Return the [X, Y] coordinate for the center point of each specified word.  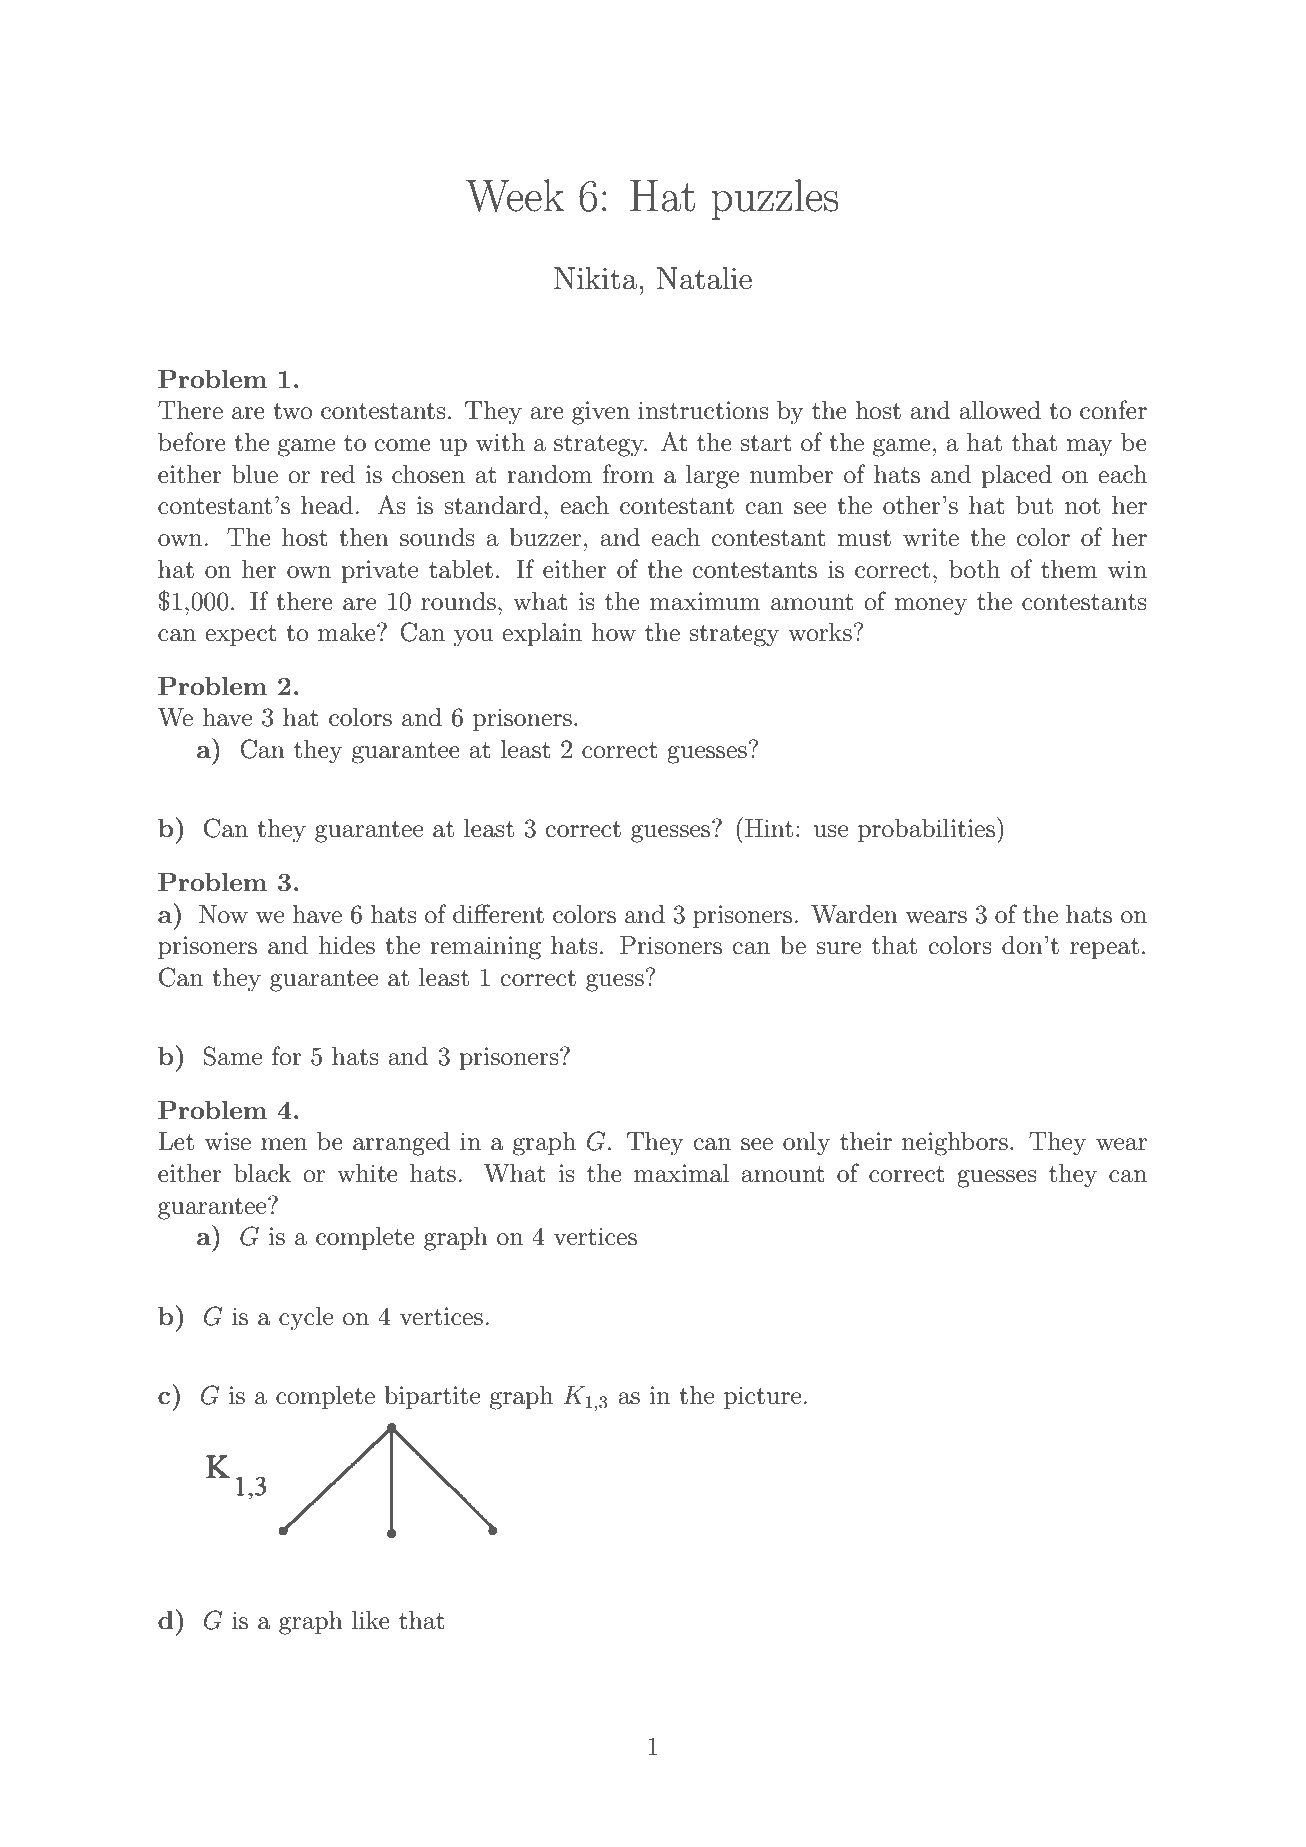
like [371, 1620]
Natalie [704, 278]
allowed [1000, 410]
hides [347, 945]
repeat [1104, 948]
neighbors [955, 1144]
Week [515, 195]
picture [762, 1397]
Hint [769, 828]
